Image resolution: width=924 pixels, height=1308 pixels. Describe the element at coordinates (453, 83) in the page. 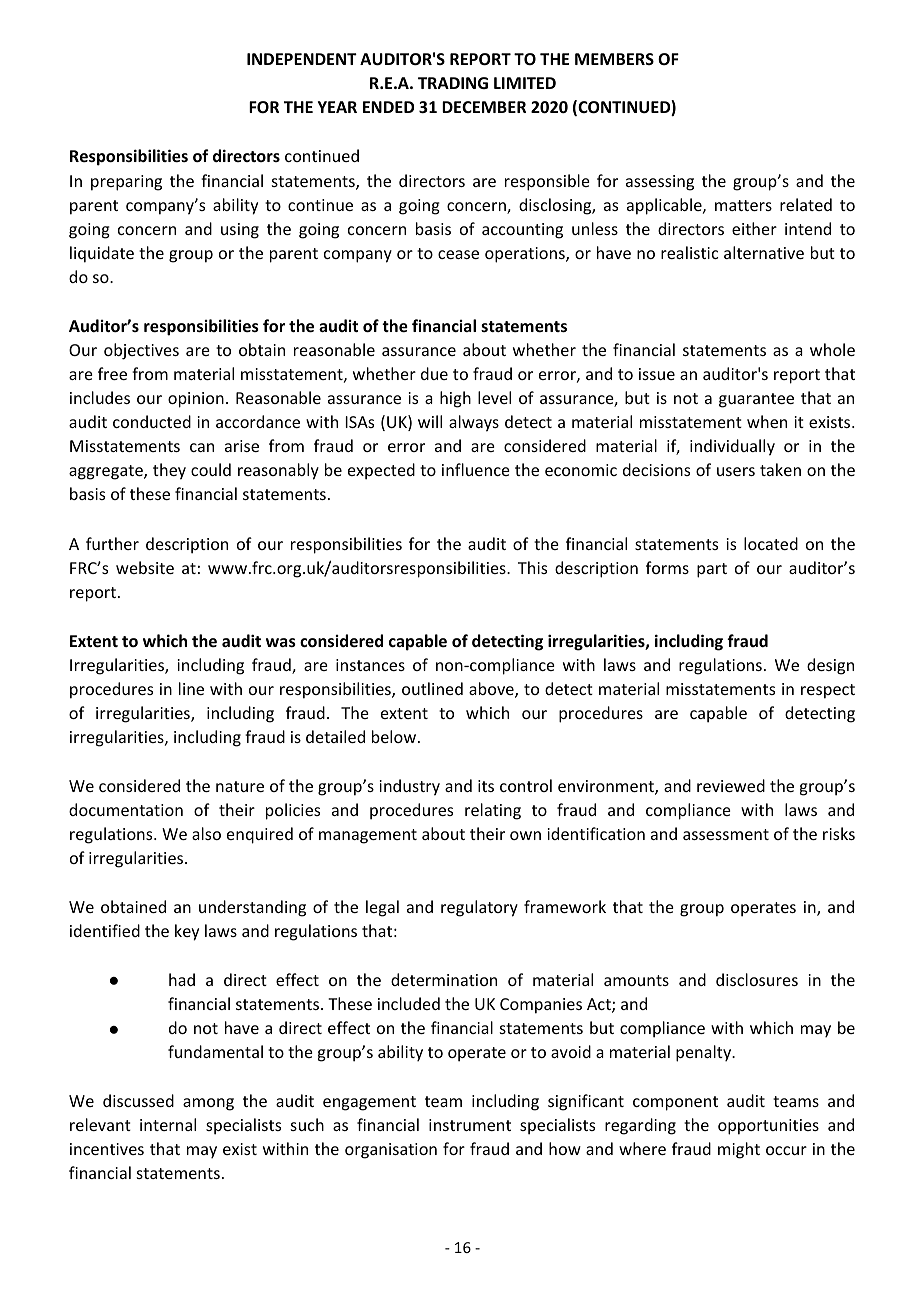

I see `TRADING` at that location.
